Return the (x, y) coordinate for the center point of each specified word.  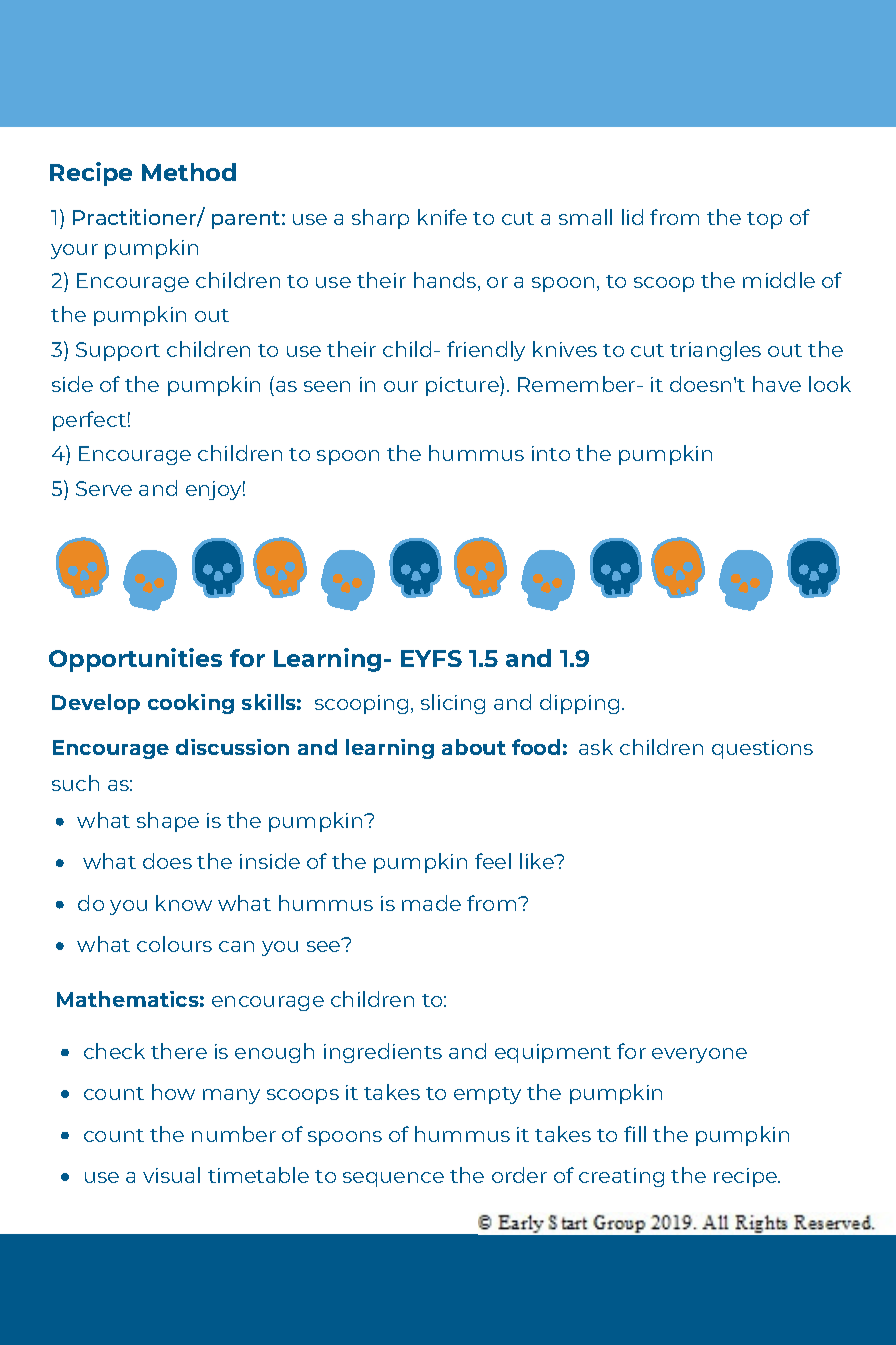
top (764, 220)
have (777, 384)
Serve (104, 488)
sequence (393, 1179)
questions (762, 749)
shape (168, 822)
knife (442, 217)
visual (171, 1175)
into (551, 453)
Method (189, 172)
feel (493, 861)
